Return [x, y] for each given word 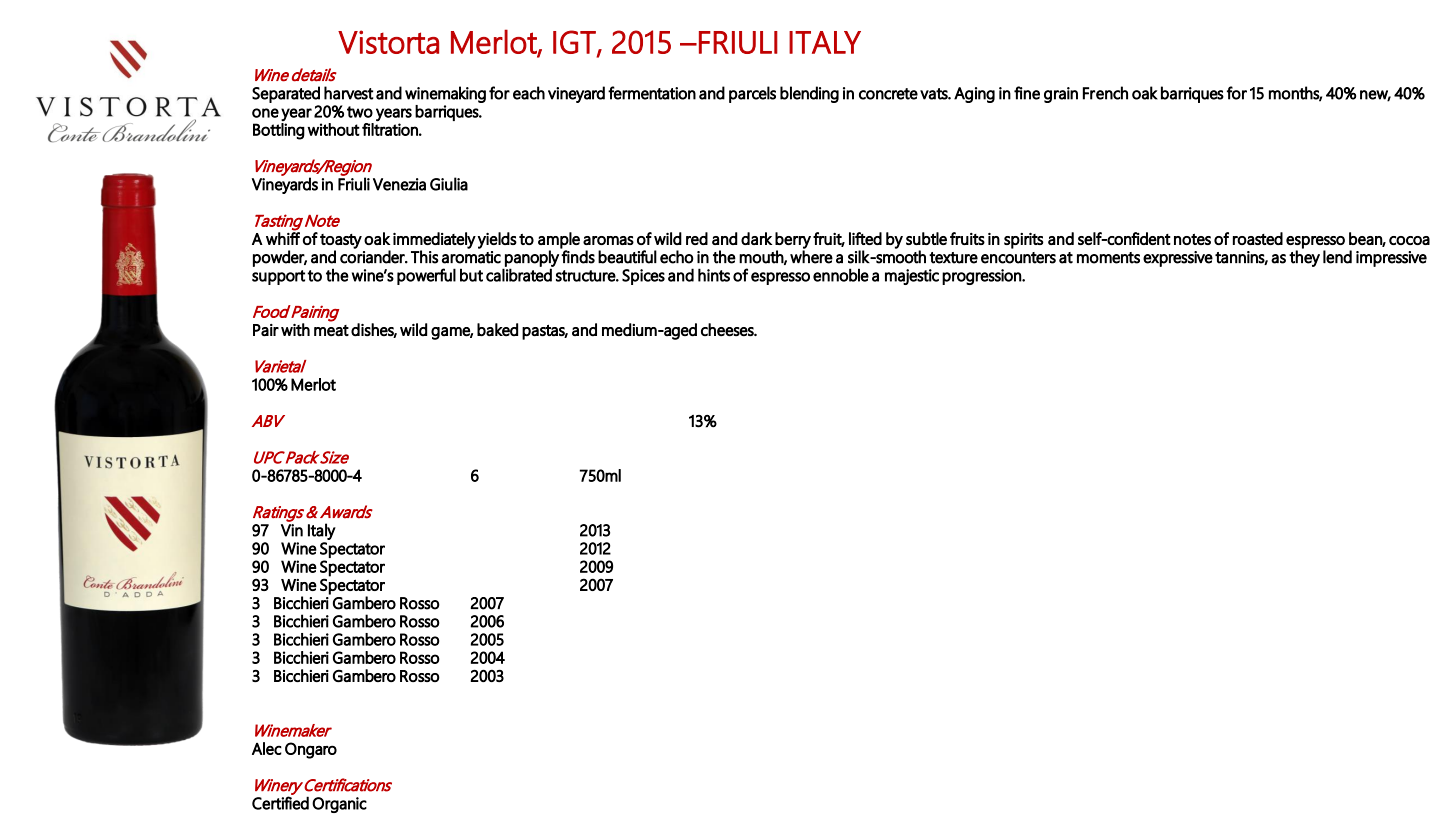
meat [331, 330]
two [360, 112]
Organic [339, 805]
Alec [267, 748]
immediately [434, 241]
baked [497, 329]
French [1105, 93]
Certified [280, 803]
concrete [888, 94]
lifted [865, 238]
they [1304, 258]
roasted [1258, 238]
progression [982, 277]
